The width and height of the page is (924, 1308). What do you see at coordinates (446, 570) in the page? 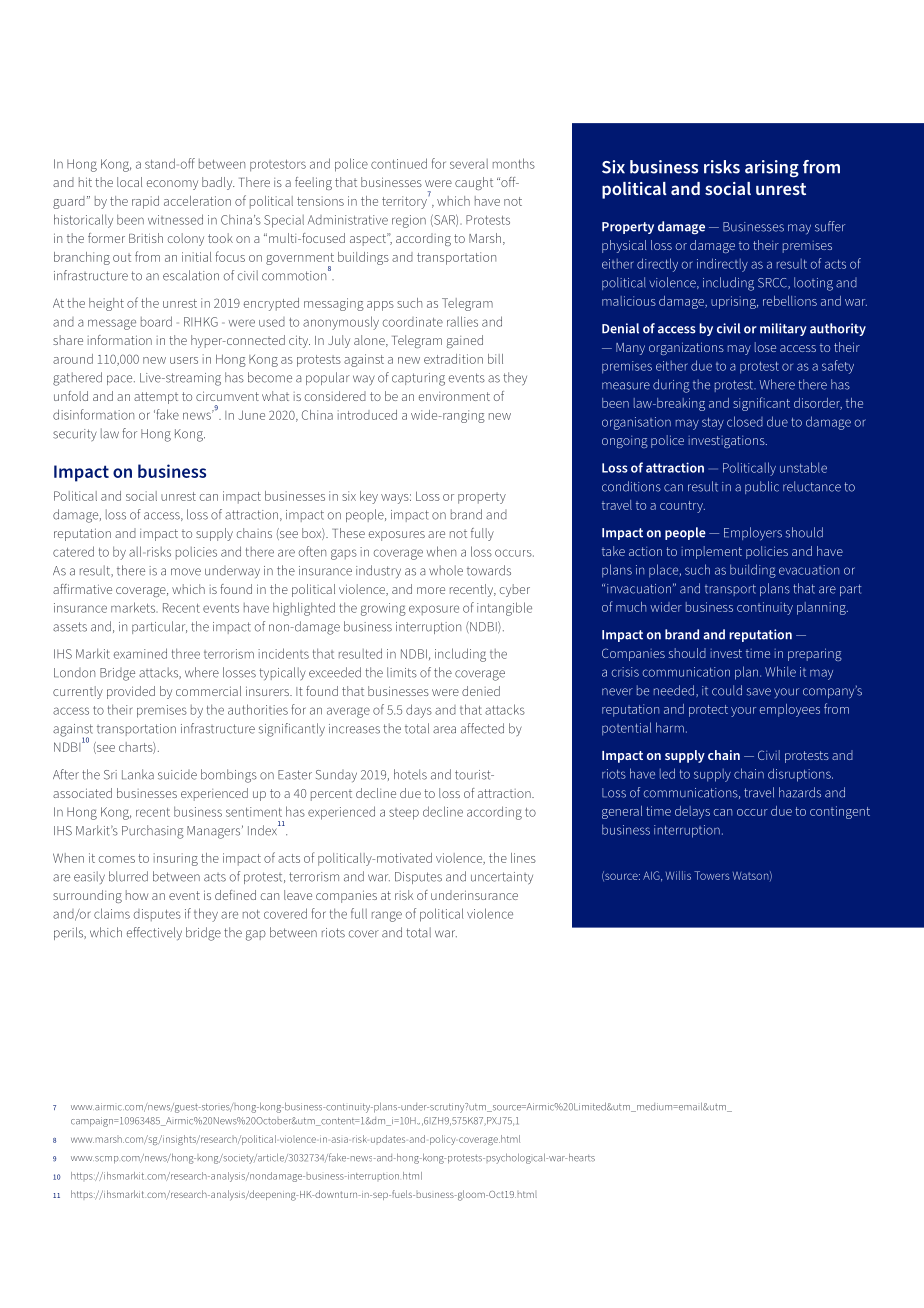
I see `whole` at bounding box center [446, 570].
